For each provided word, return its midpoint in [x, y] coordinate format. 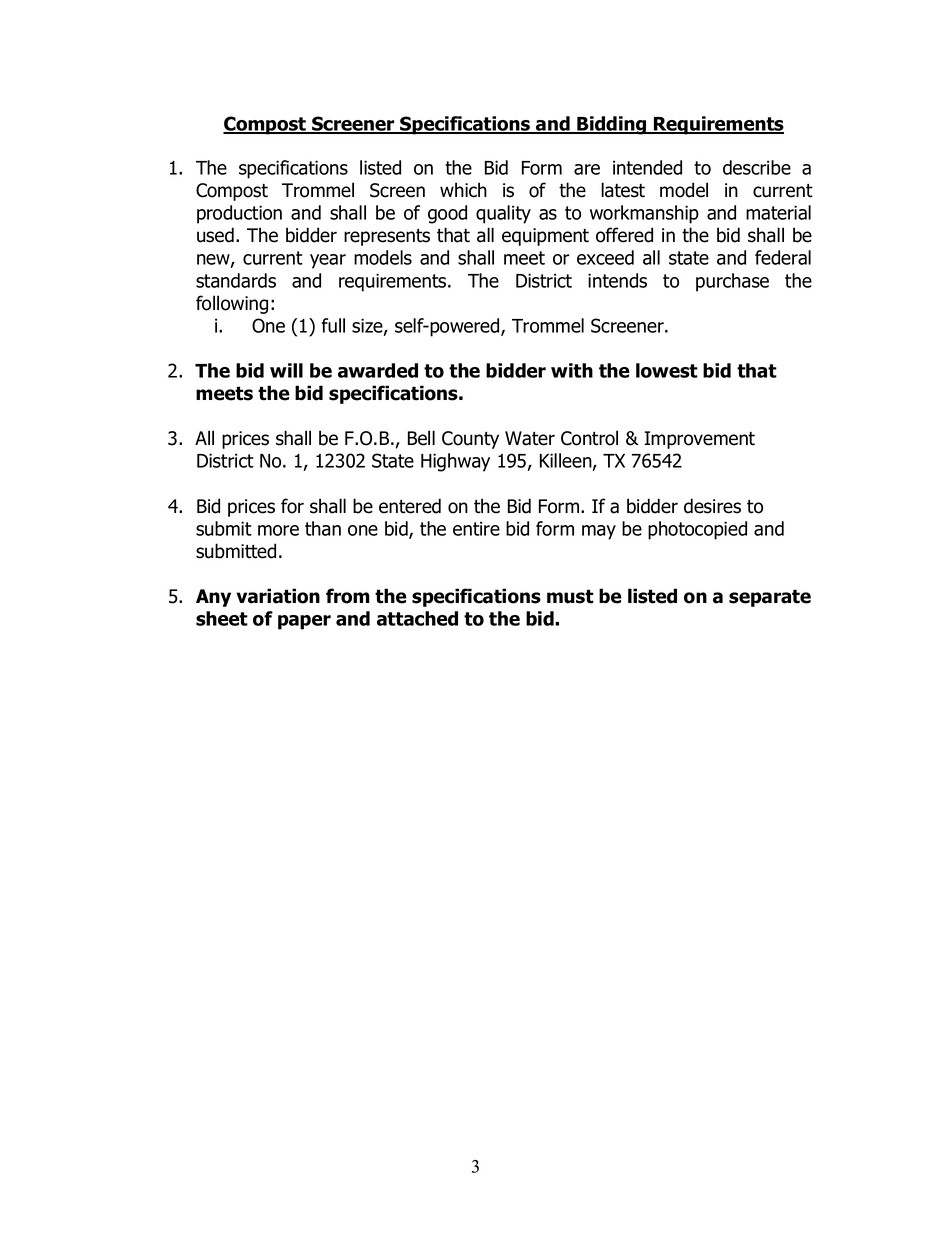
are [587, 169]
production [239, 214]
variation [278, 596]
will [286, 370]
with [572, 370]
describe [757, 167]
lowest [667, 370]
